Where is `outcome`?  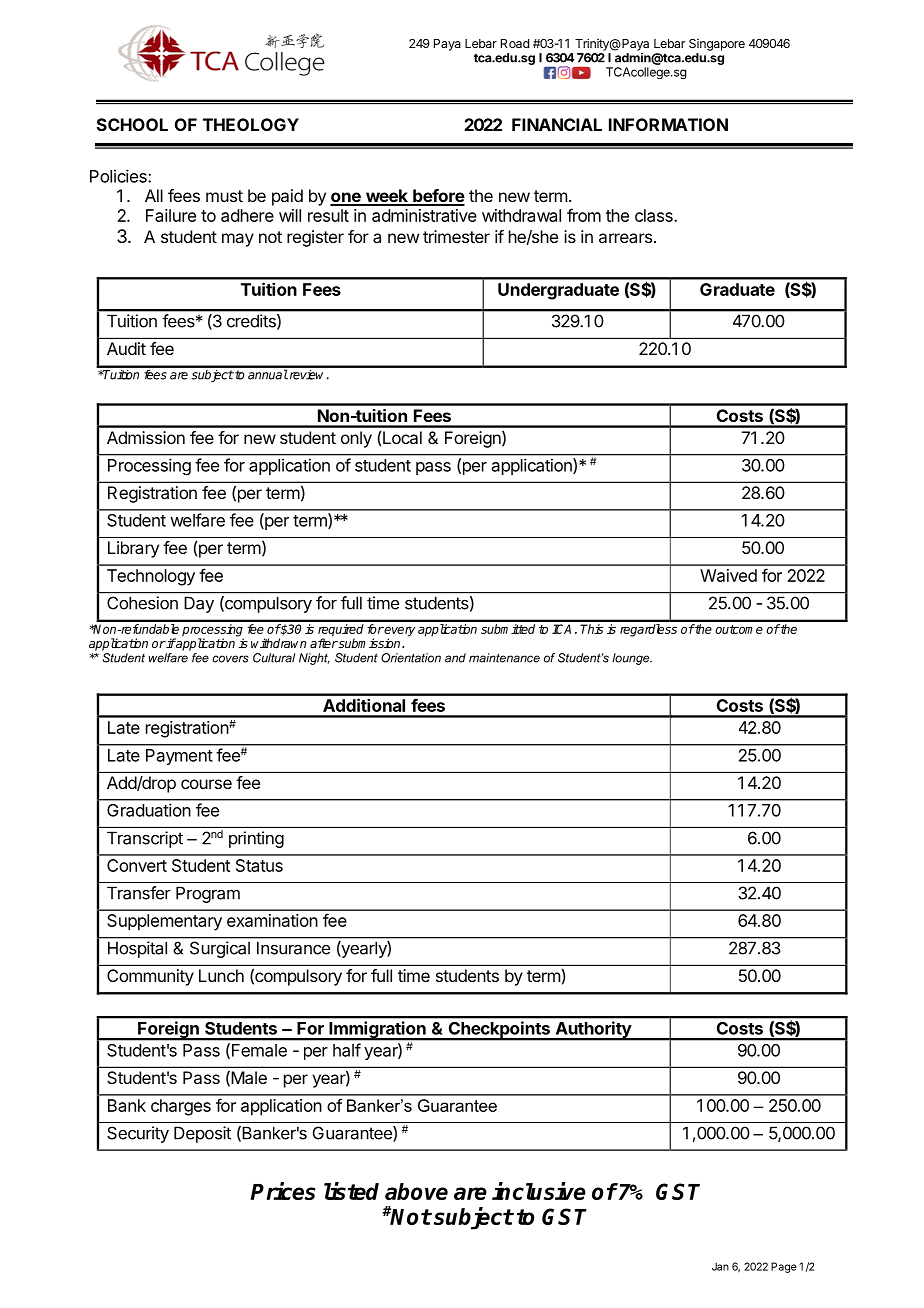
outcome is located at coordinates (739, 629).
